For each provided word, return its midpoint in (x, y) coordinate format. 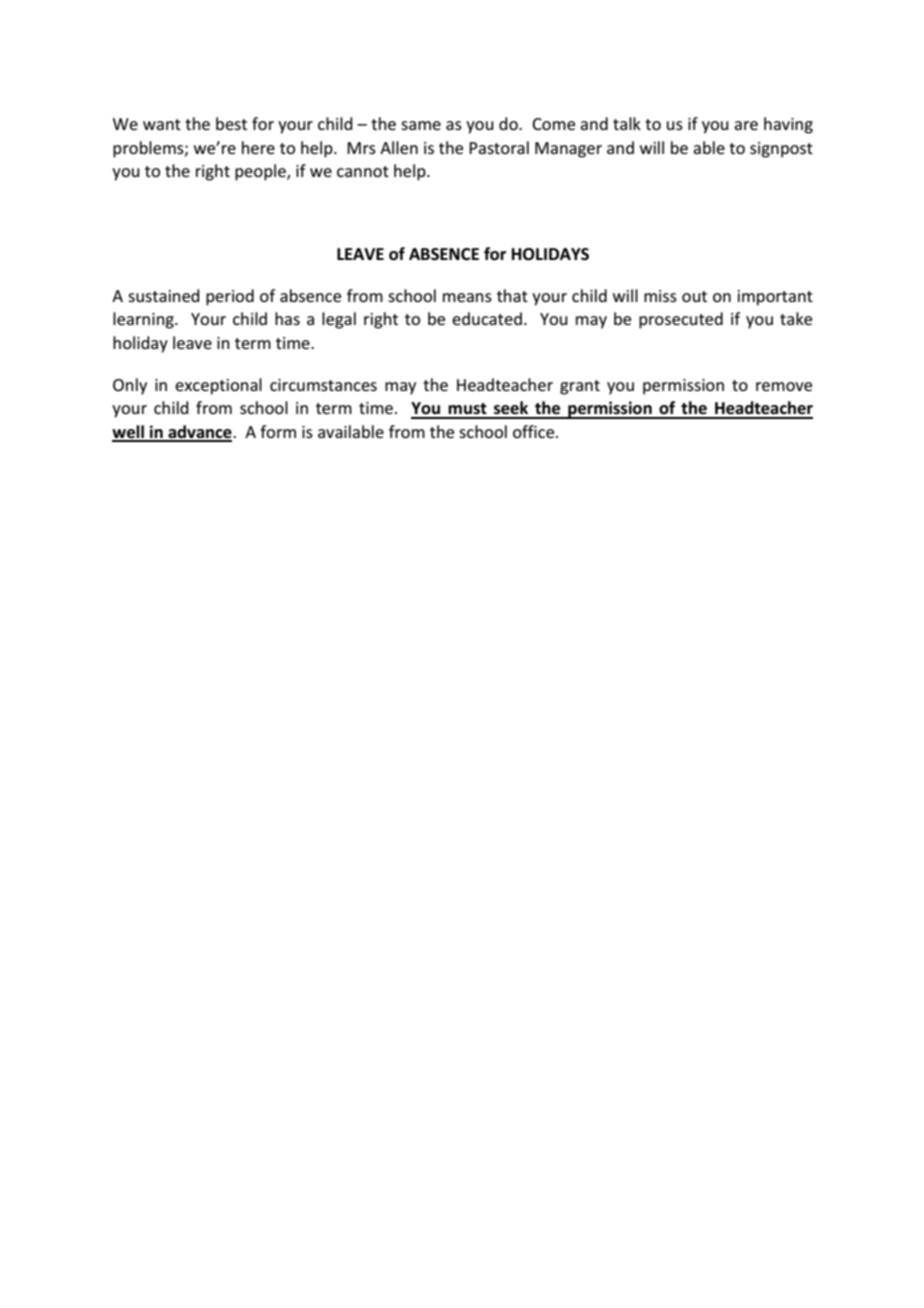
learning (144, 320)
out (694, 296)
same (421, 125)
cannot (363, 171)
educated (487, 318)
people (261, 172)
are (746, 125)
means (467, 297)
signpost (781, 150)
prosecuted (681, 320)
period (230, 297)
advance (200, 433)
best (231, 123)
